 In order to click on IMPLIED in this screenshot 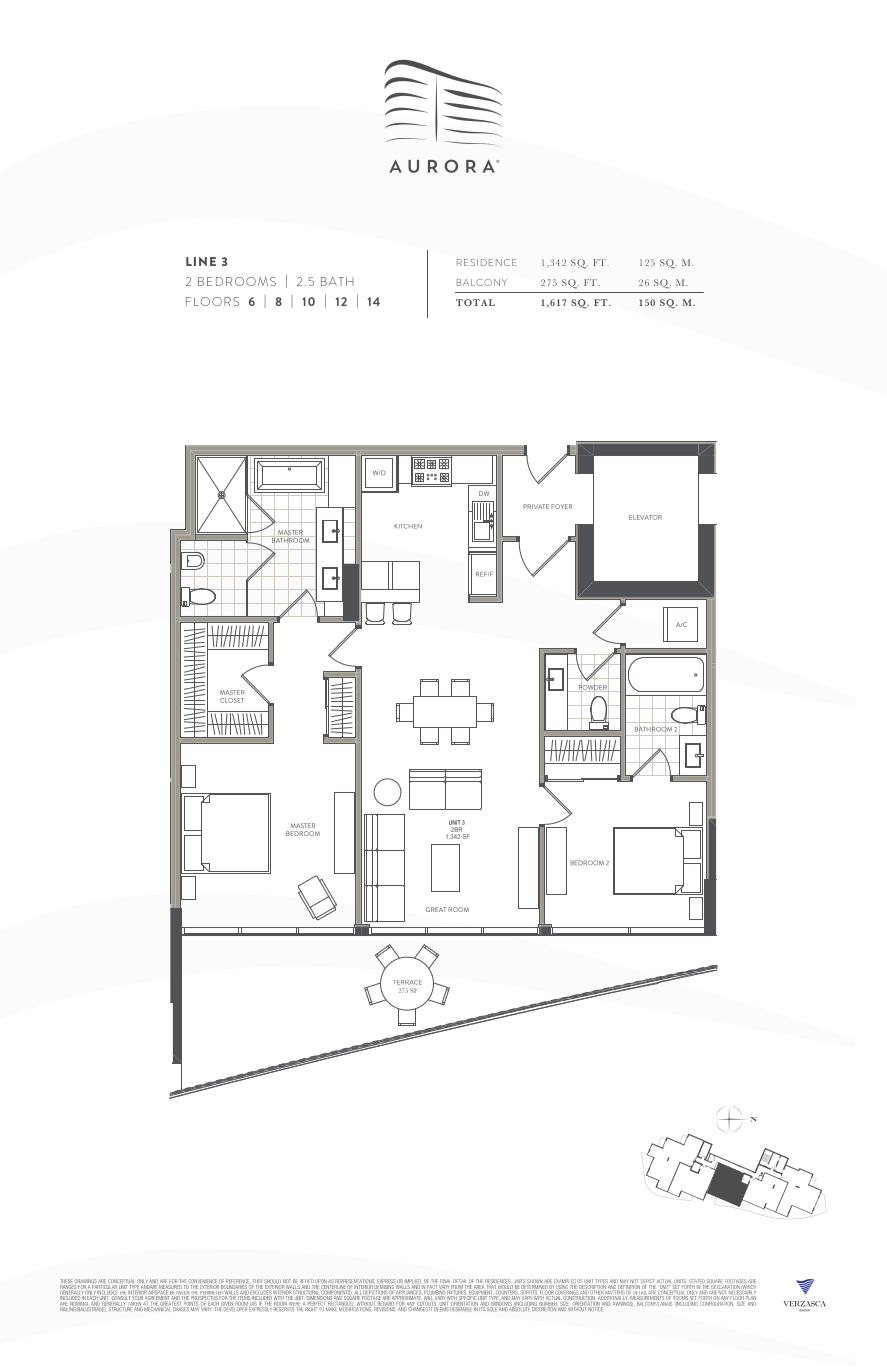, I will do `click(414, 1282)`.
